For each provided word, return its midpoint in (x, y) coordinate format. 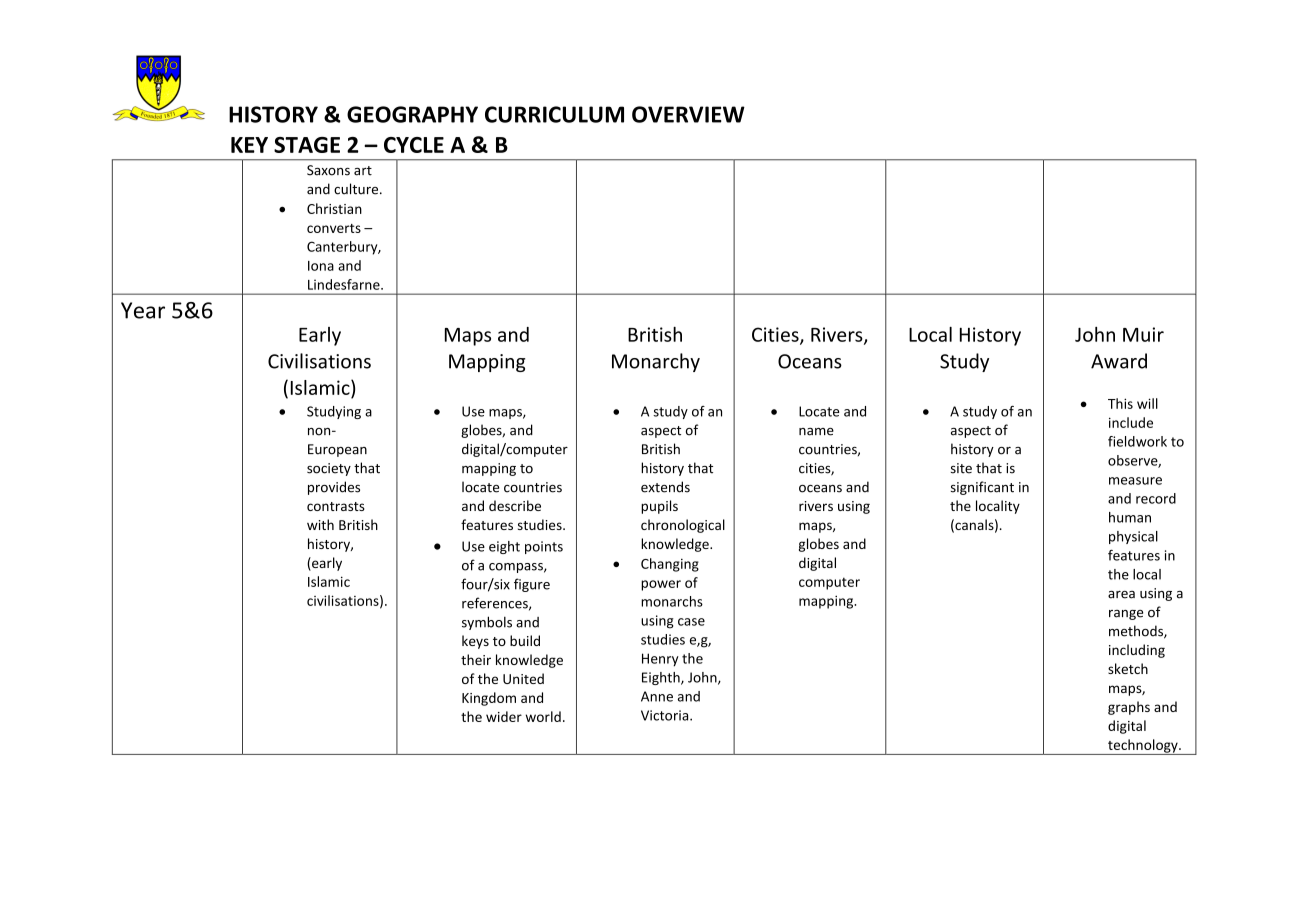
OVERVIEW (688, 114)
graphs (1129, 708)
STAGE (307, 145)
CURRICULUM (554, 114)
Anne (657, 696)
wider (504, 716)
